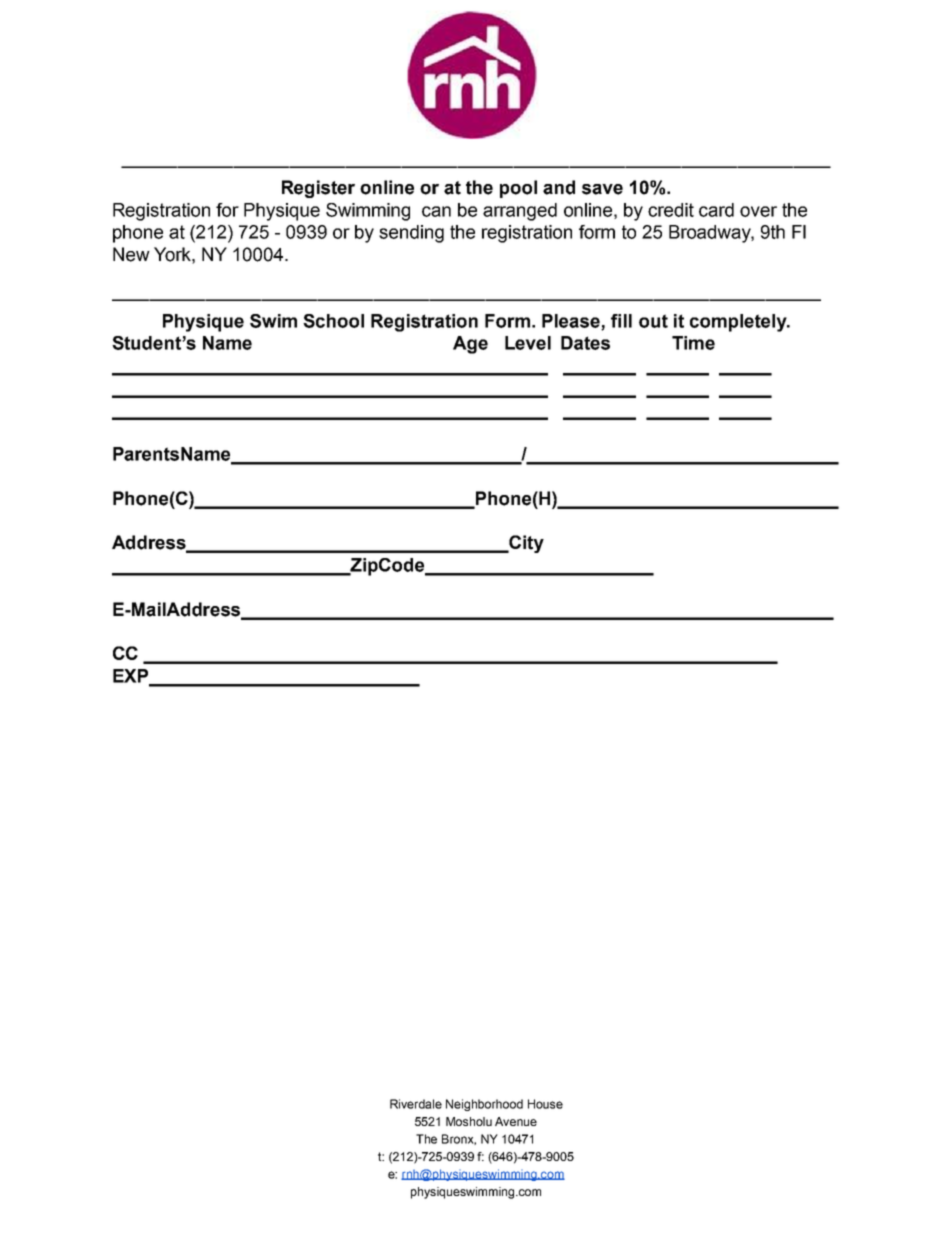 The width and height of the document is (952, 1233). I want to click on Age, so click(470, 345).
